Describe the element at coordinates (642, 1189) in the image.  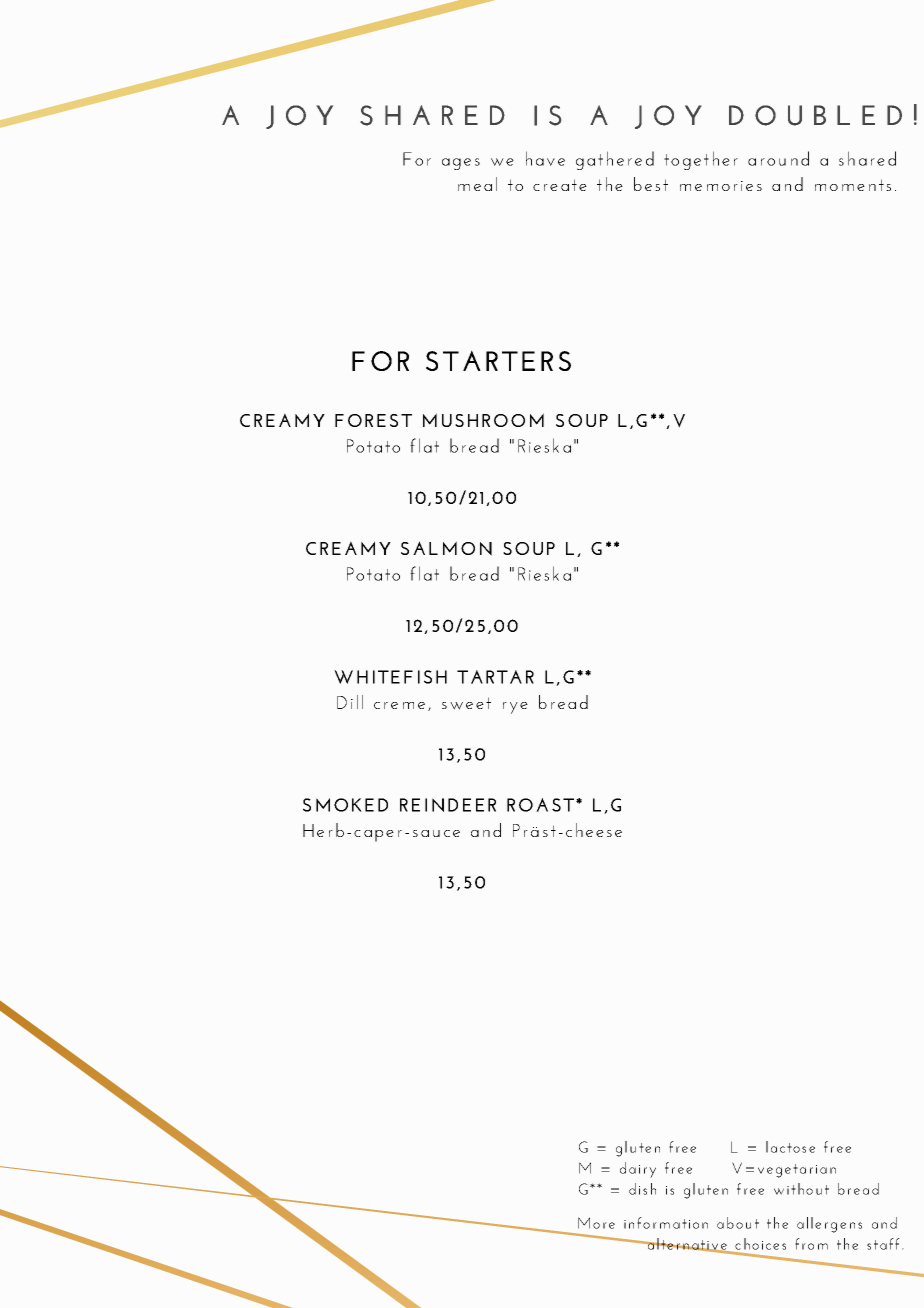
I see `dish` at that location.
